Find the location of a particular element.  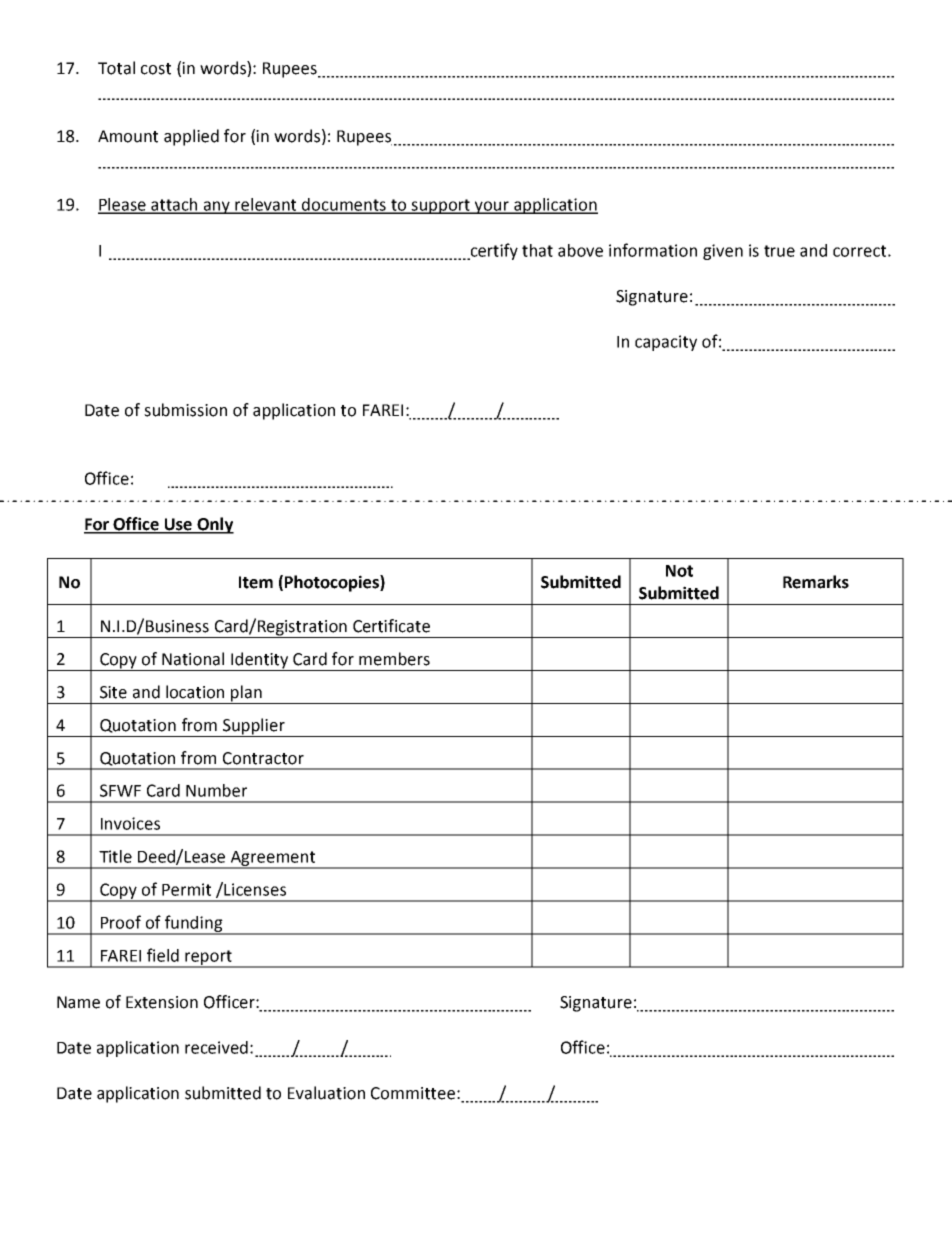

true is located at coordinates (779, 251).
